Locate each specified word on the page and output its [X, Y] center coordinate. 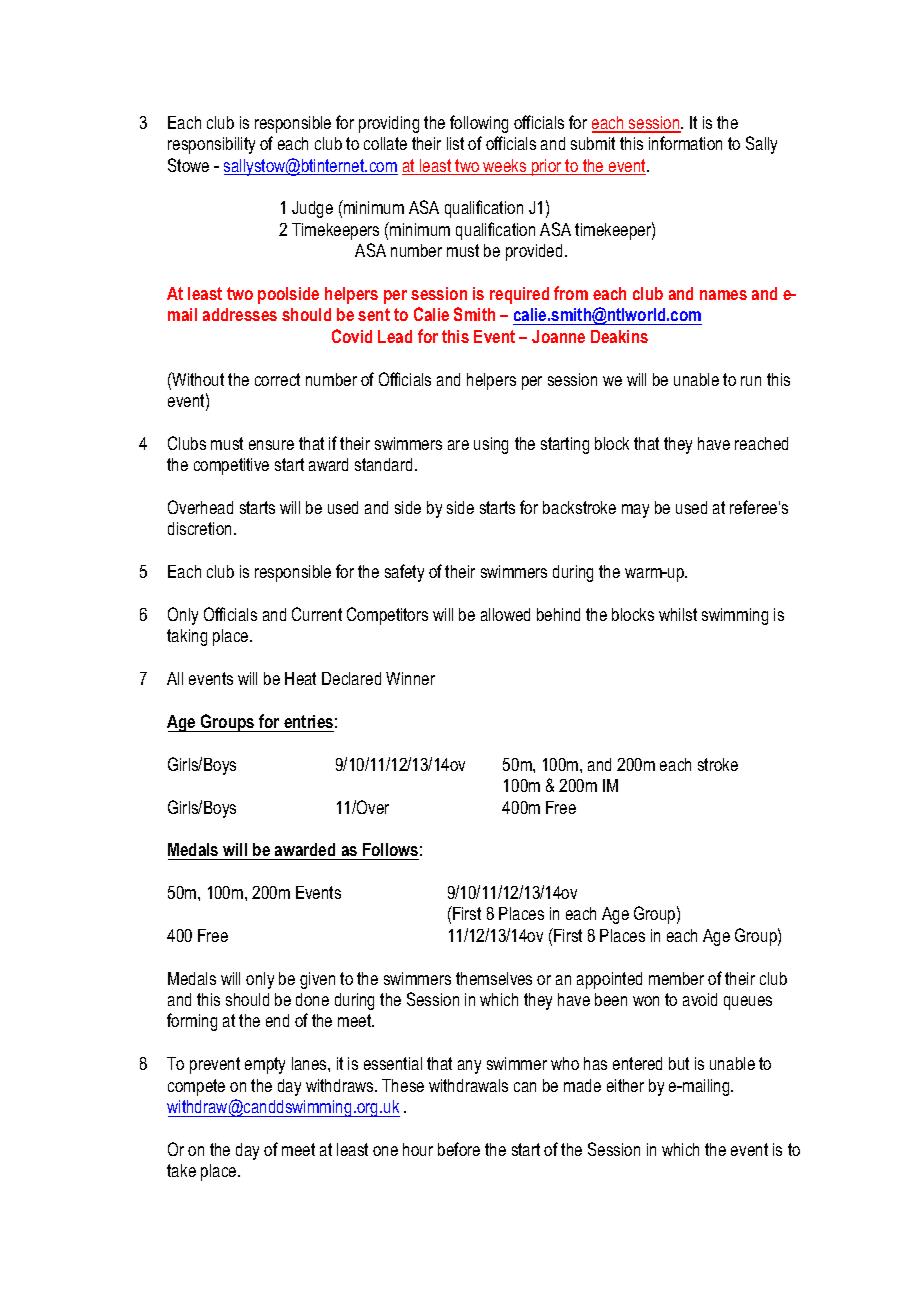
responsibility [211, 145]
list [455, 143]
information [685, 143]
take [181, 1170]
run [751, 381]
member [676, 978]
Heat [300, 678]
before [459, 1149]
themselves [494, 978]
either [625, 1085]
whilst [678, 614]
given [317, 980]
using [491, 445]
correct [277, 379]
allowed [505, 614]
